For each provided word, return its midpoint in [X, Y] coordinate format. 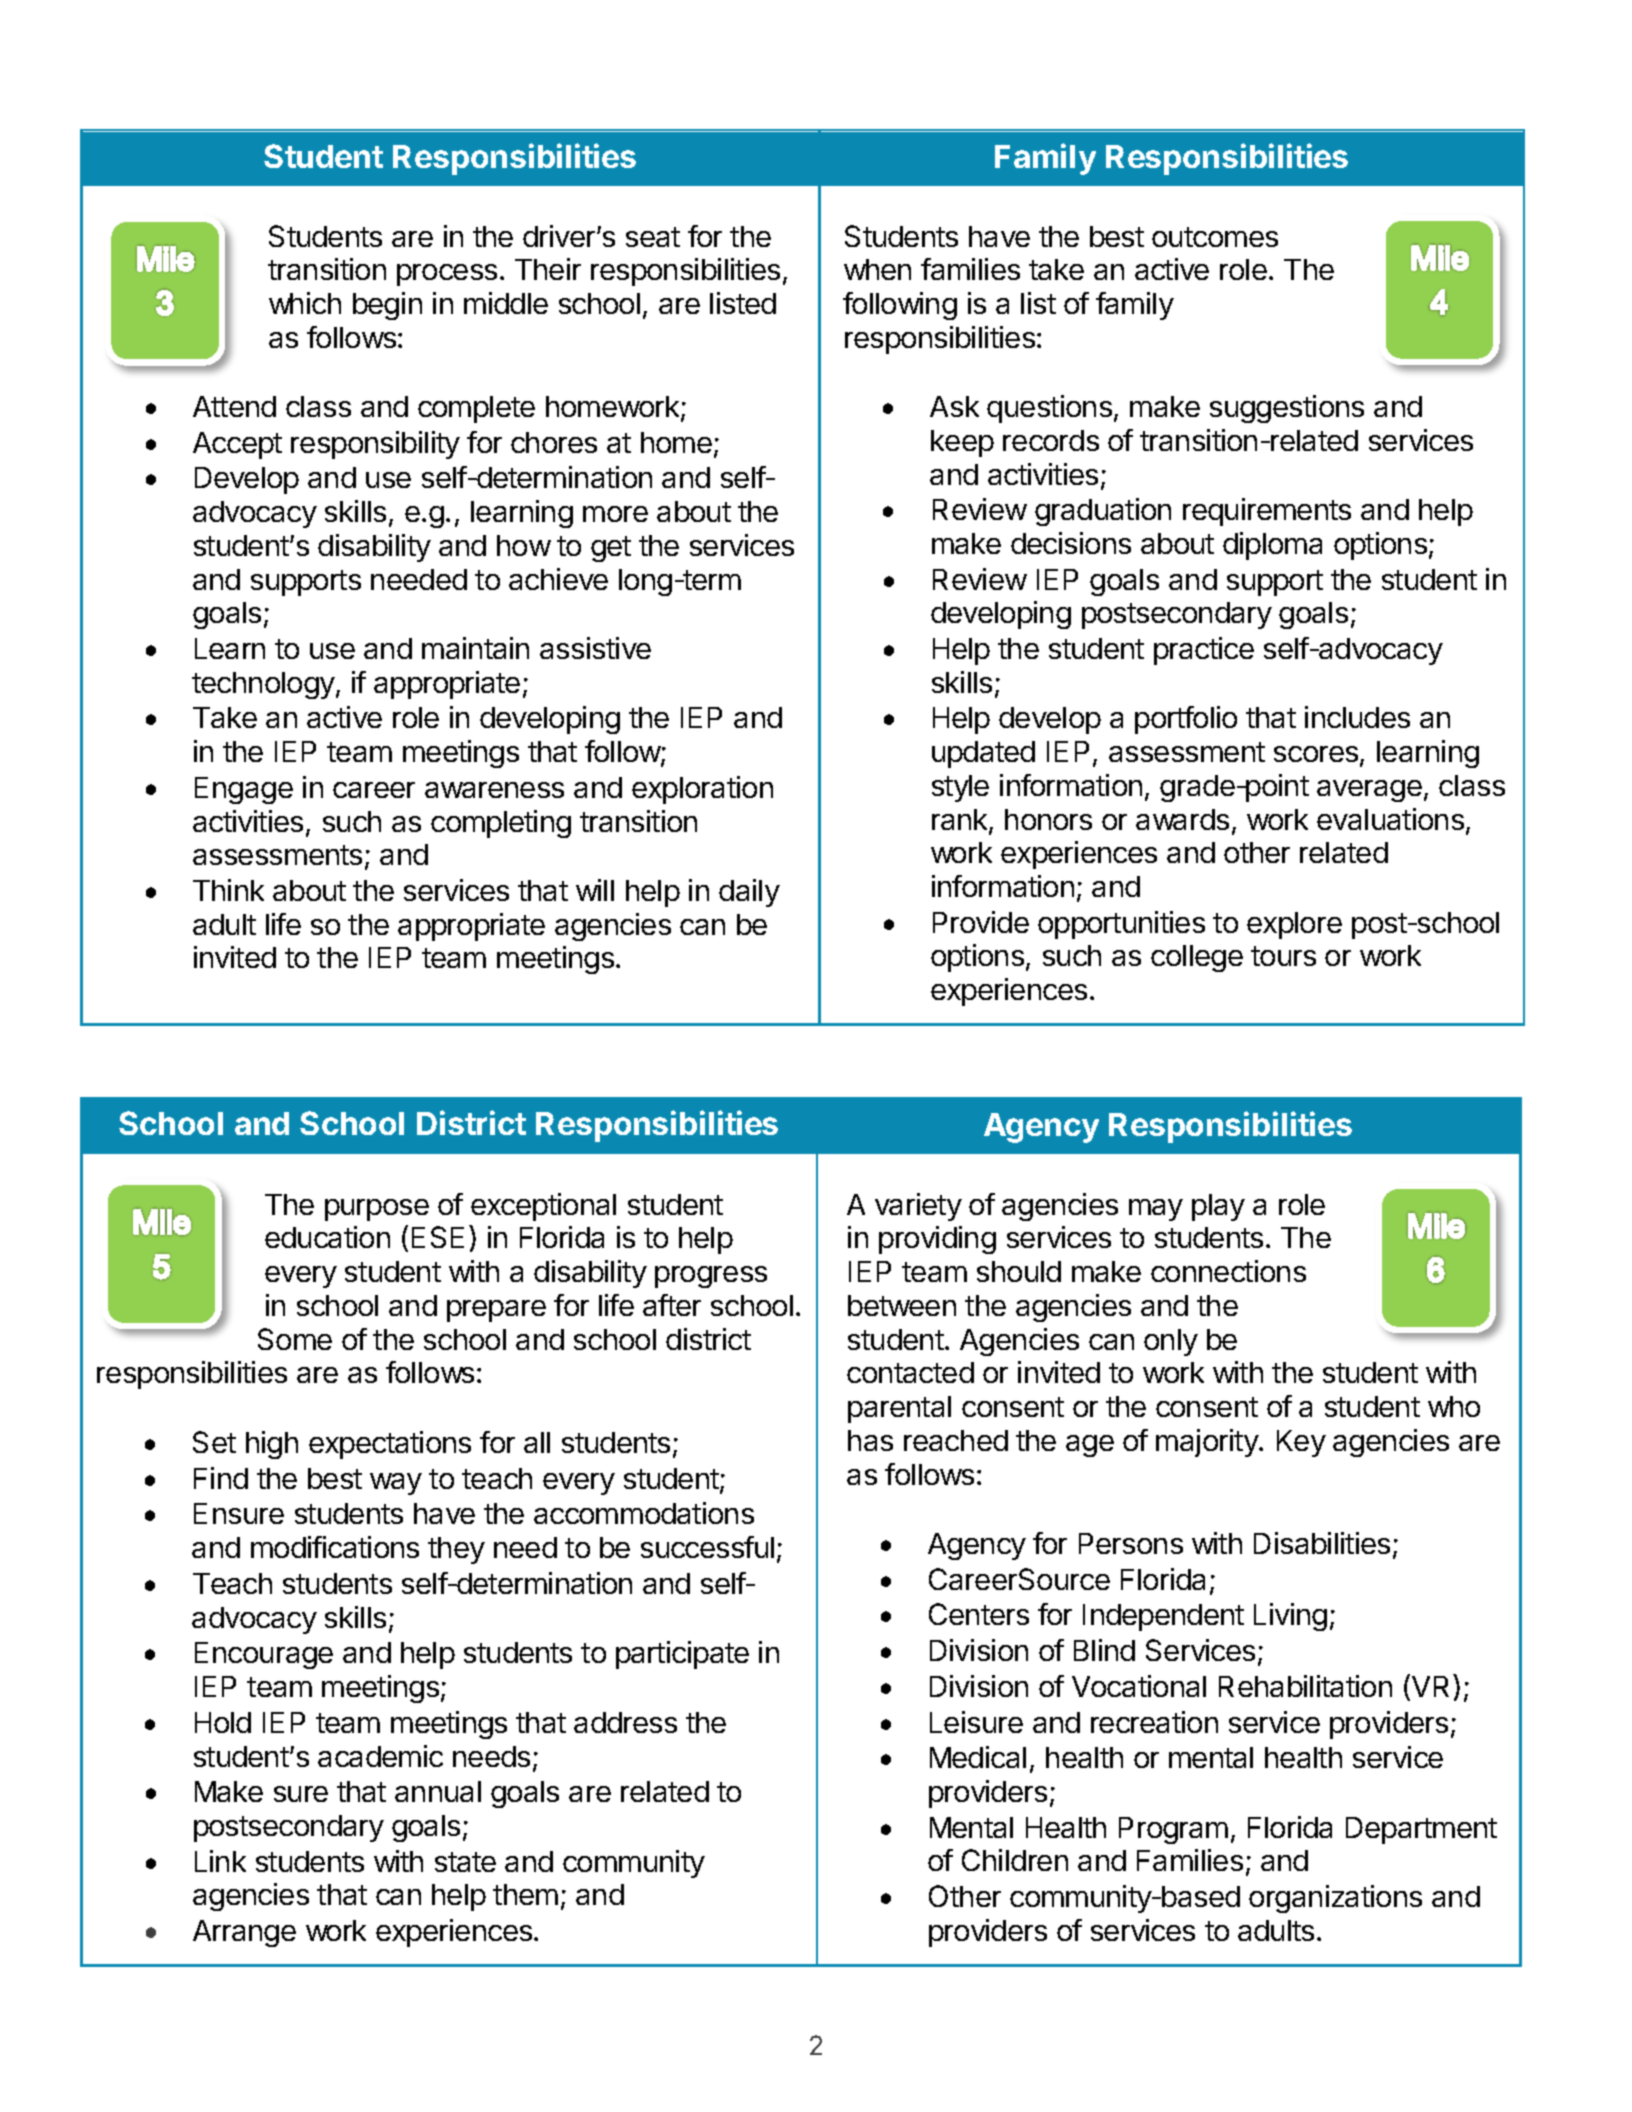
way [396, 1484]
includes [1357, 717]
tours [1283, 956]
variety [918, 1207]
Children [1015, 1860]
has [870, 1440]
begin [387, 306]
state [465, 1862]
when [877, 269]
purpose [377, 1210]
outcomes [1215, 237]
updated [983, 754]
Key [1301, 1443]
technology [264, 685]
